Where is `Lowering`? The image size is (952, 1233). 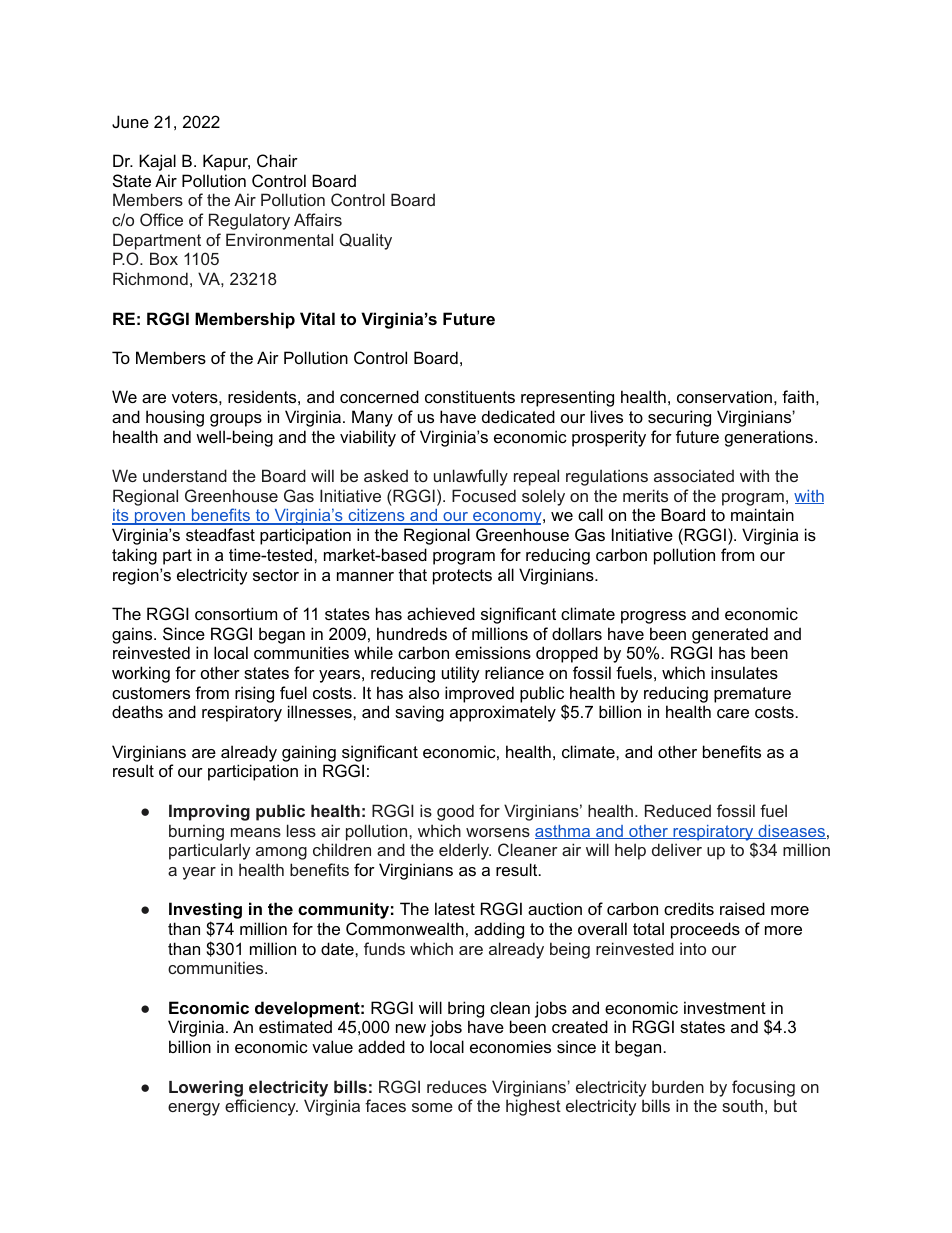 Lowering is located at coordinates (206, 1088).
